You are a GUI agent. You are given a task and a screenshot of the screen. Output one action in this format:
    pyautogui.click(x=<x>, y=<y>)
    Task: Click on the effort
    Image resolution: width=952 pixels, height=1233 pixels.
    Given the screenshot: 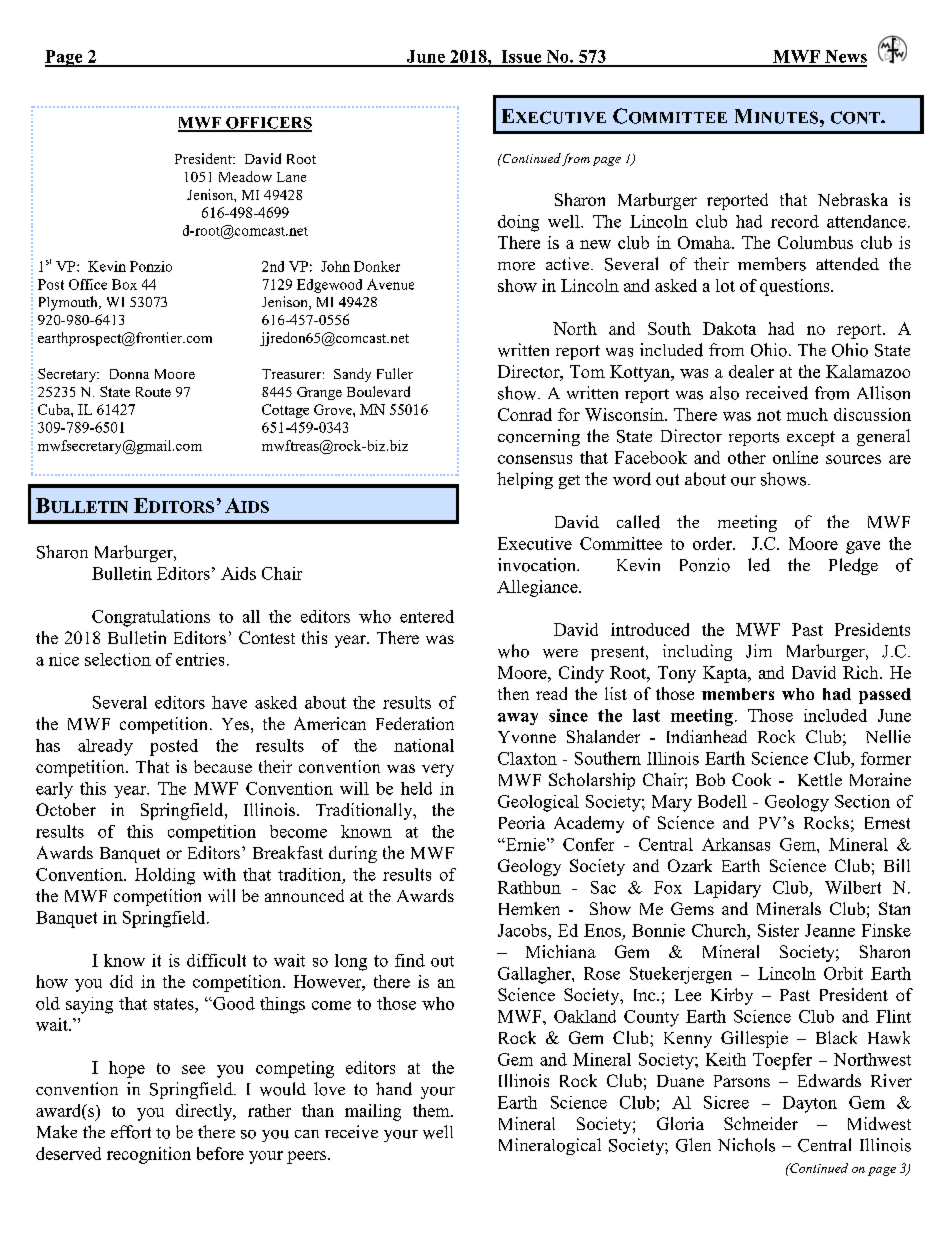 What is the action you would take?
    pyautogui.click(x=131, y=1132)
